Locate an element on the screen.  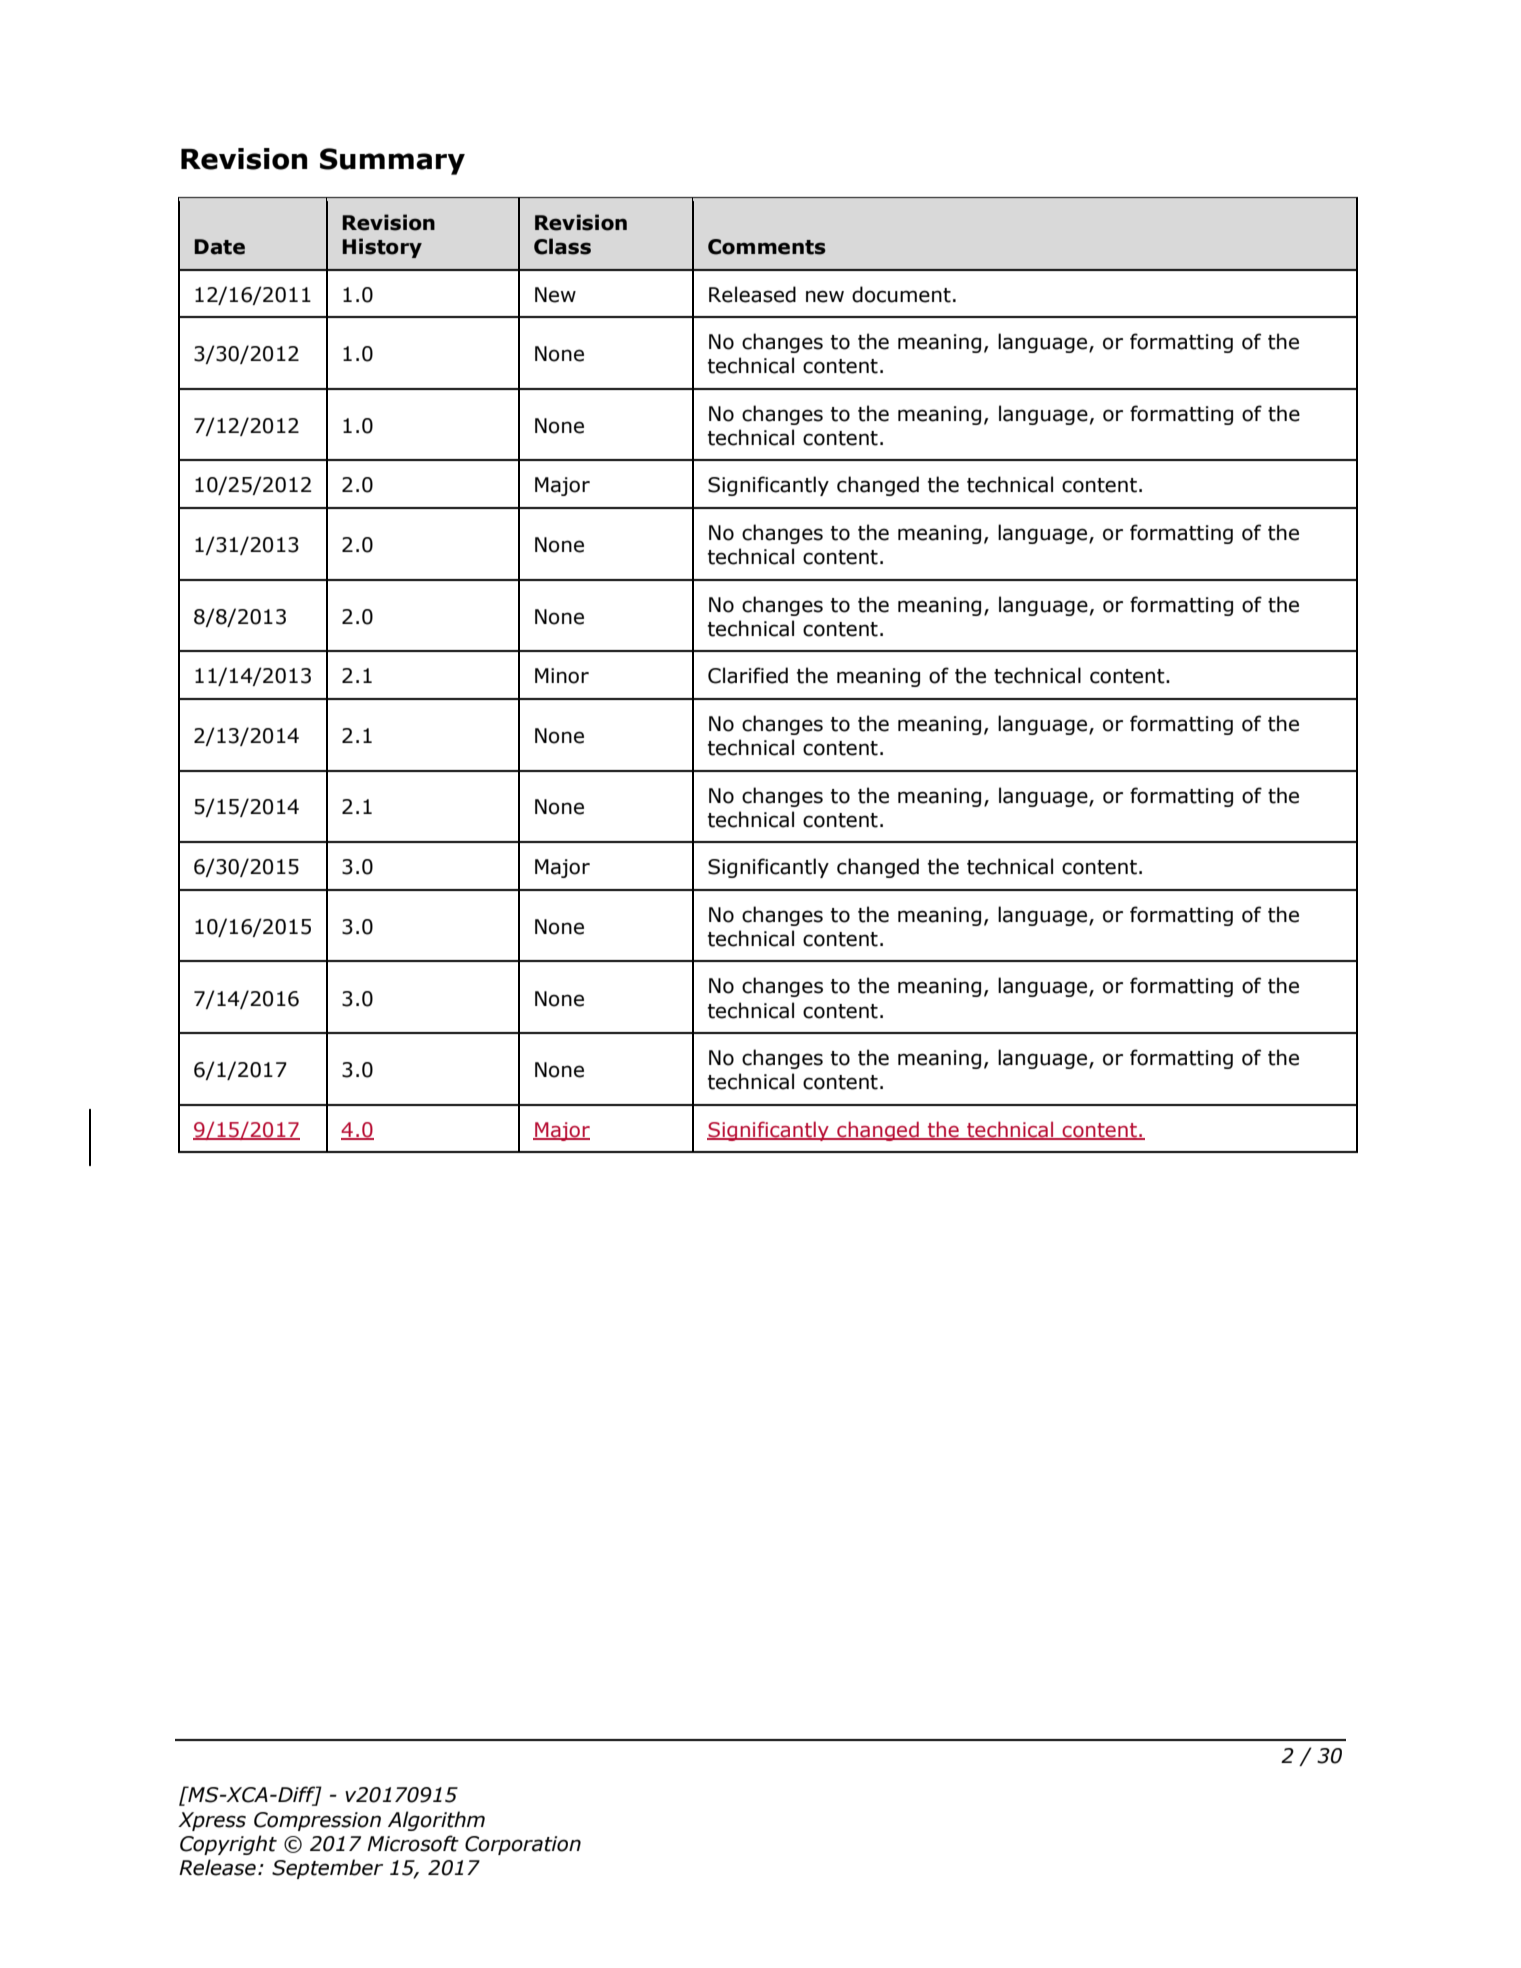
Compression is located at coordinates (317, 1821).
